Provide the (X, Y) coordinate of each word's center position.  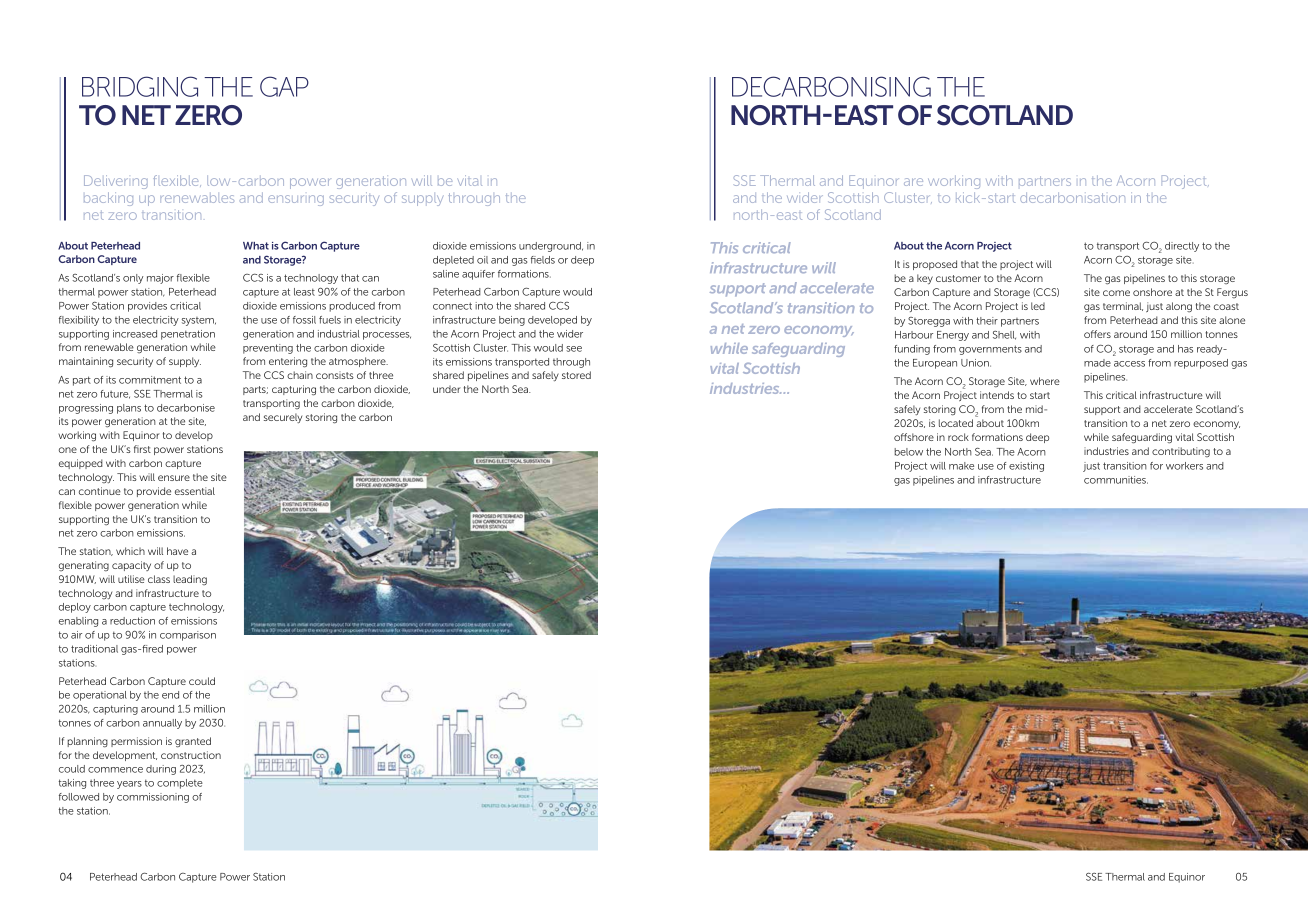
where (1045, 381)
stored (576, 375)
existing (1026, 467)
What (256, 246)
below (908, 452)
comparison (188, 636)
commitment (150, 380)
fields (543, 260)
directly (1182, 247)
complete (180, 784)
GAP (284, 86)
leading (190, 580)
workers (1184, 466)
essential (195, 491)
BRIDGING (140, 86)
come (1116, 293)
